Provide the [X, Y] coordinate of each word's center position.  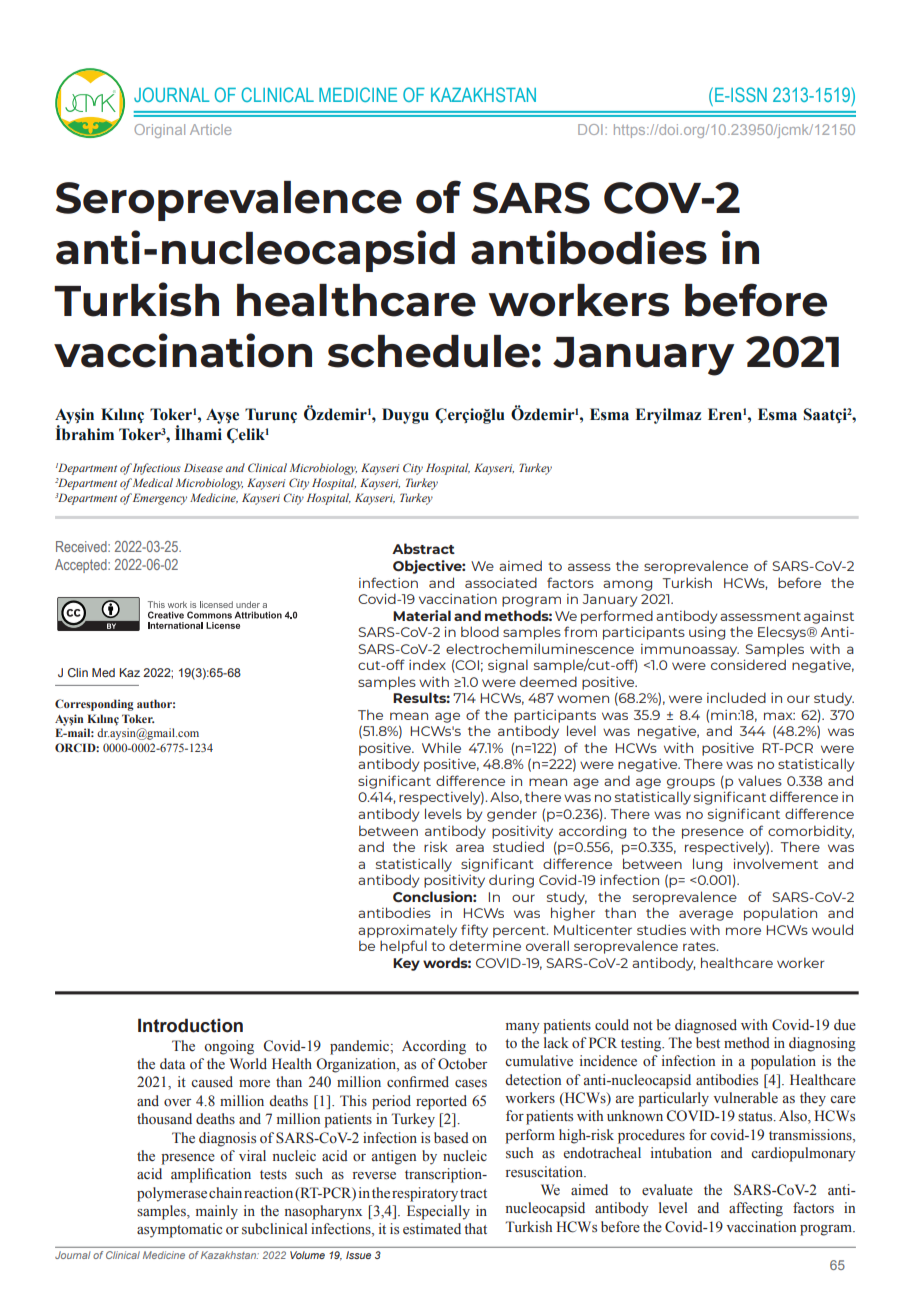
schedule [429, 351]
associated [501, 582]
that [475, 1228]
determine [485, 945]
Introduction [190, 1025]
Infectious [157, 469]
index [427, 664]
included [736, 697]
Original [159, 131]
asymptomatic [179, 1230]
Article [210, 129]
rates [700, 946]
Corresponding [94, 705]
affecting [756, 1209]
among [627, 585]
